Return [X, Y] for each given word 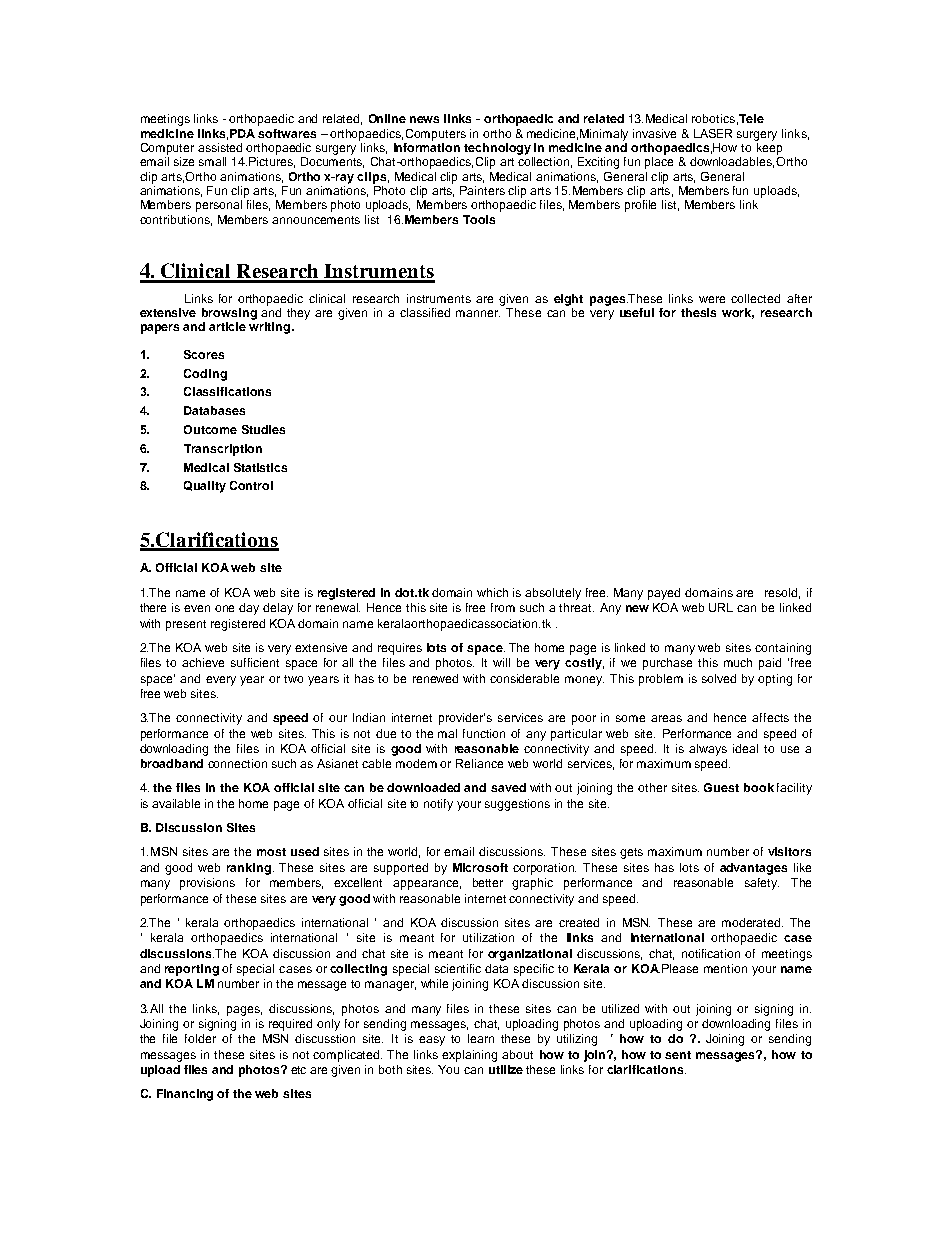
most [271, 852]
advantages [753, 869]
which [492, 592]
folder [200, 1038]
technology [497, 149]
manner [478, 313]
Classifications [227, 391]
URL [721, 607]
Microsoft [480, 867]
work [738, 313]
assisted [220, 147]
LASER [713, 133]
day [249, 609]
